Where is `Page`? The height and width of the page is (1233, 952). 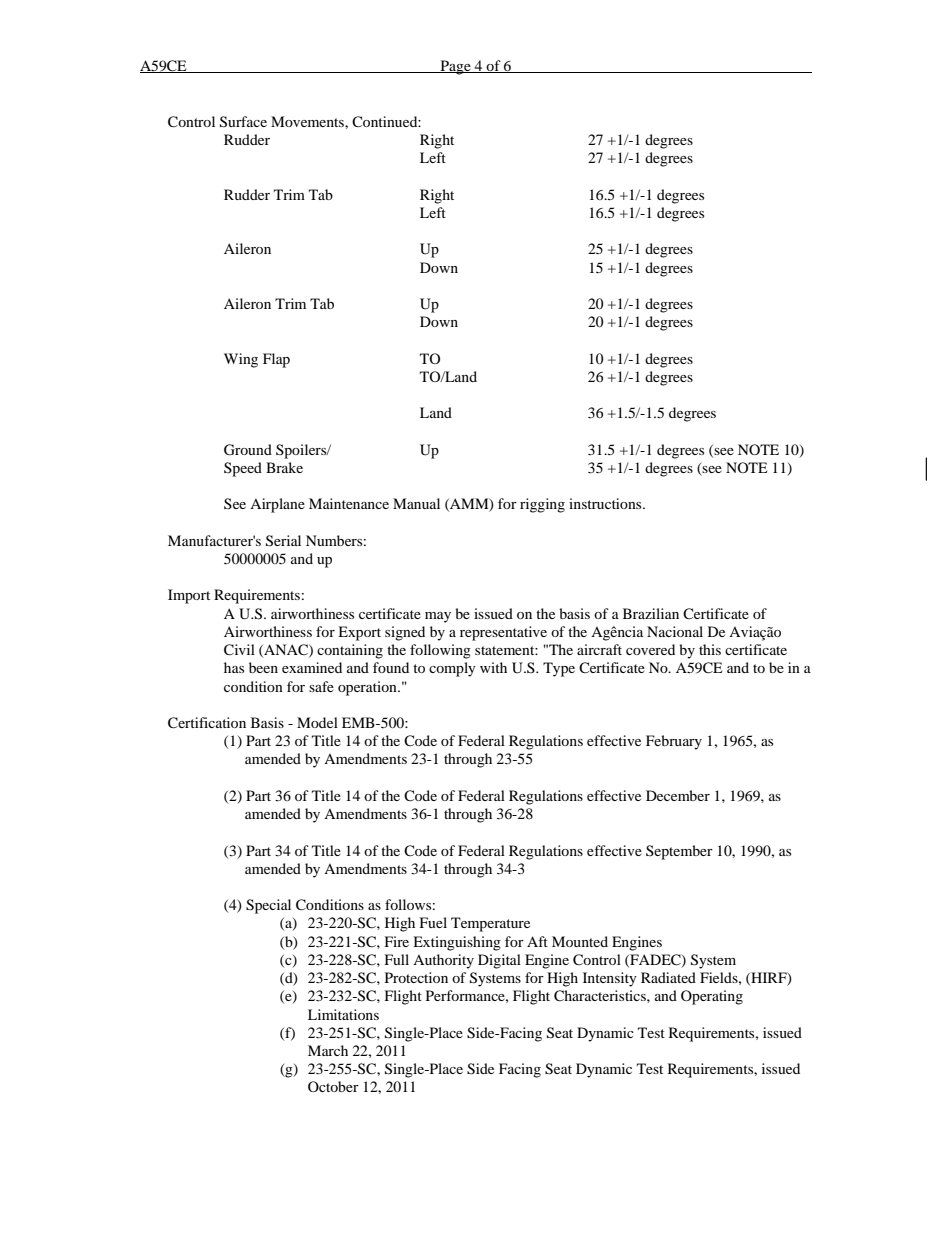 Page is located at coordinates (455, 67).
